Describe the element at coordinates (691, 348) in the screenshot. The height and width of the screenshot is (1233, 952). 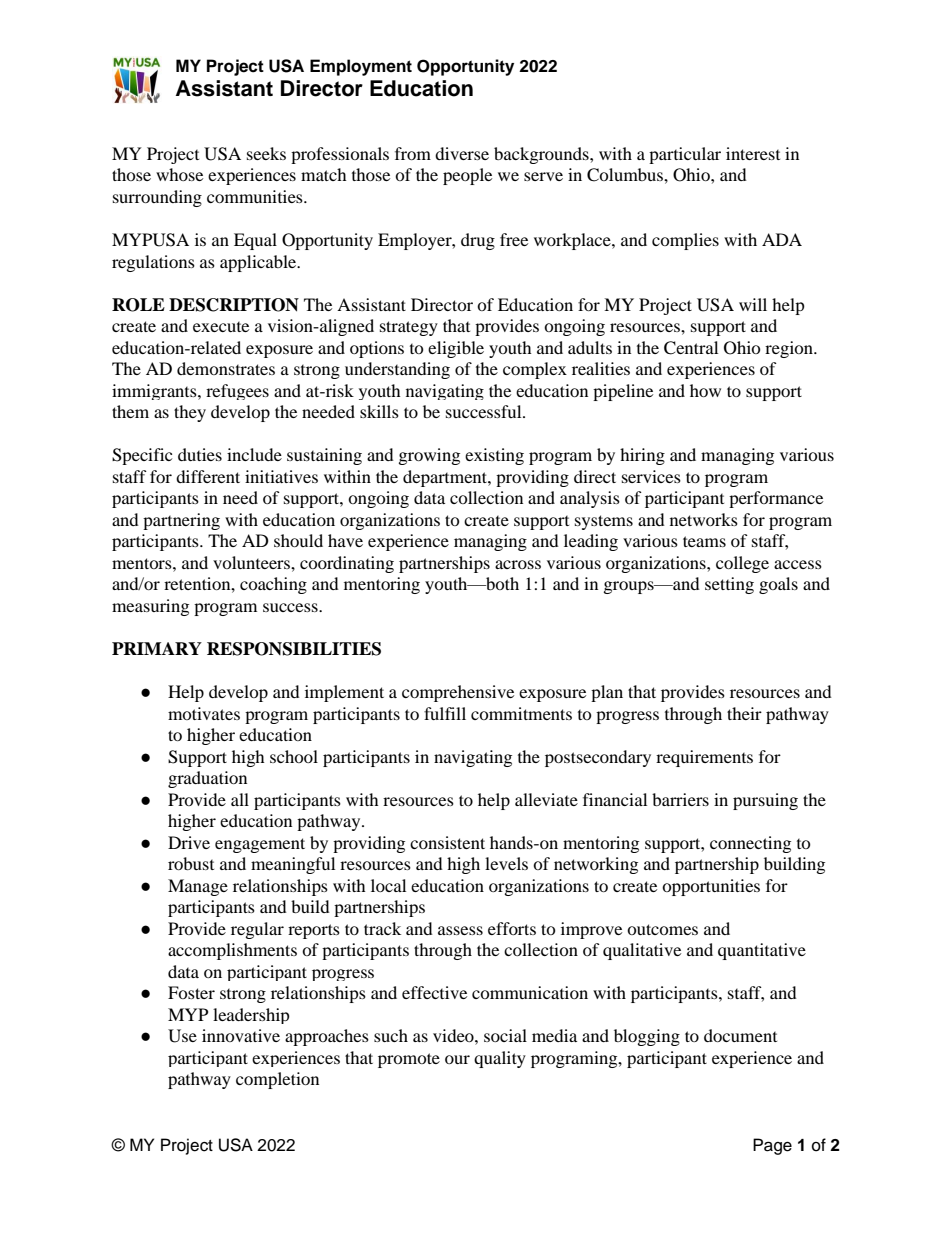
I see `Central` at that location.
